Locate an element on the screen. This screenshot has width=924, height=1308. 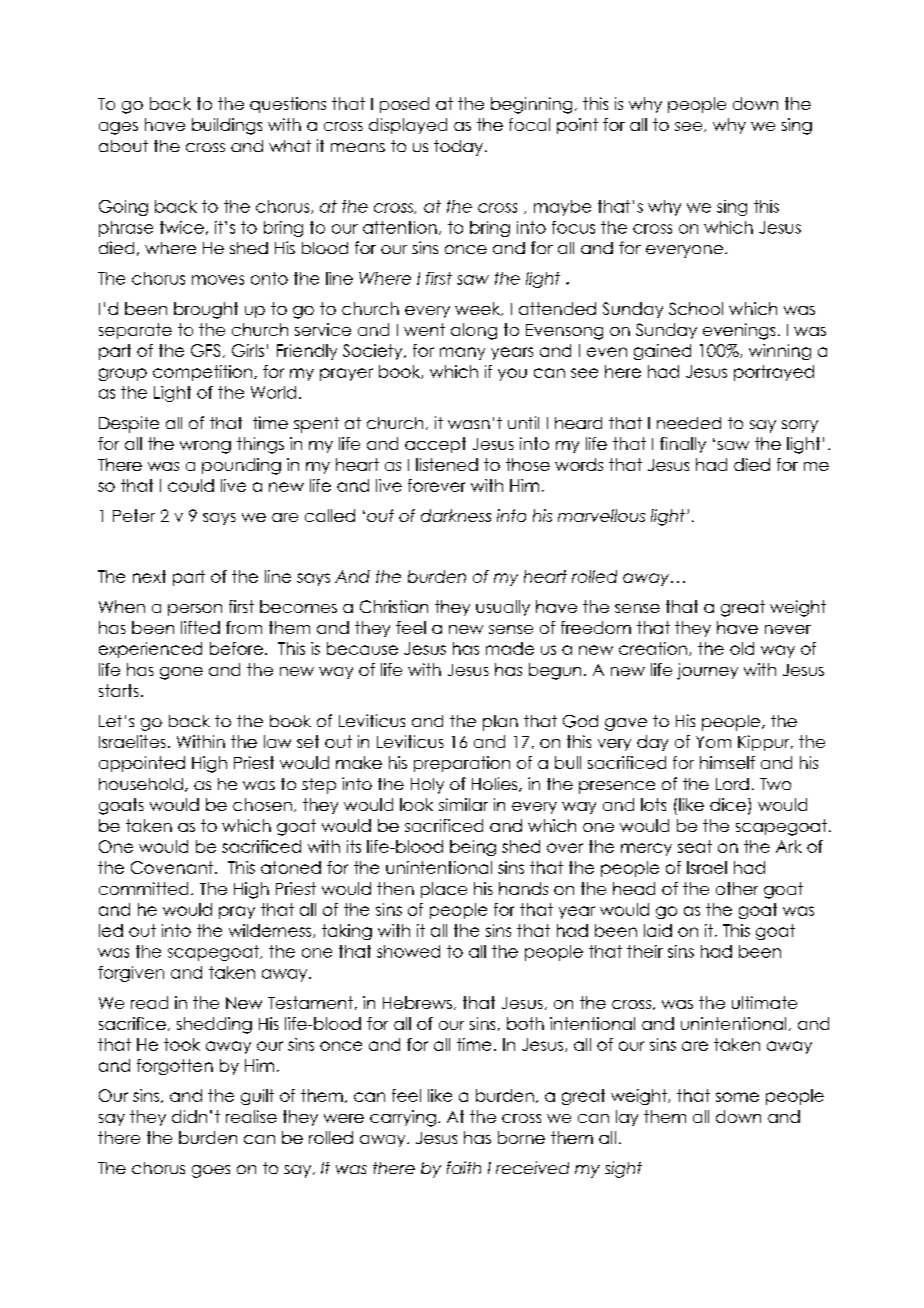
could is located at coordinates (191, 485).
